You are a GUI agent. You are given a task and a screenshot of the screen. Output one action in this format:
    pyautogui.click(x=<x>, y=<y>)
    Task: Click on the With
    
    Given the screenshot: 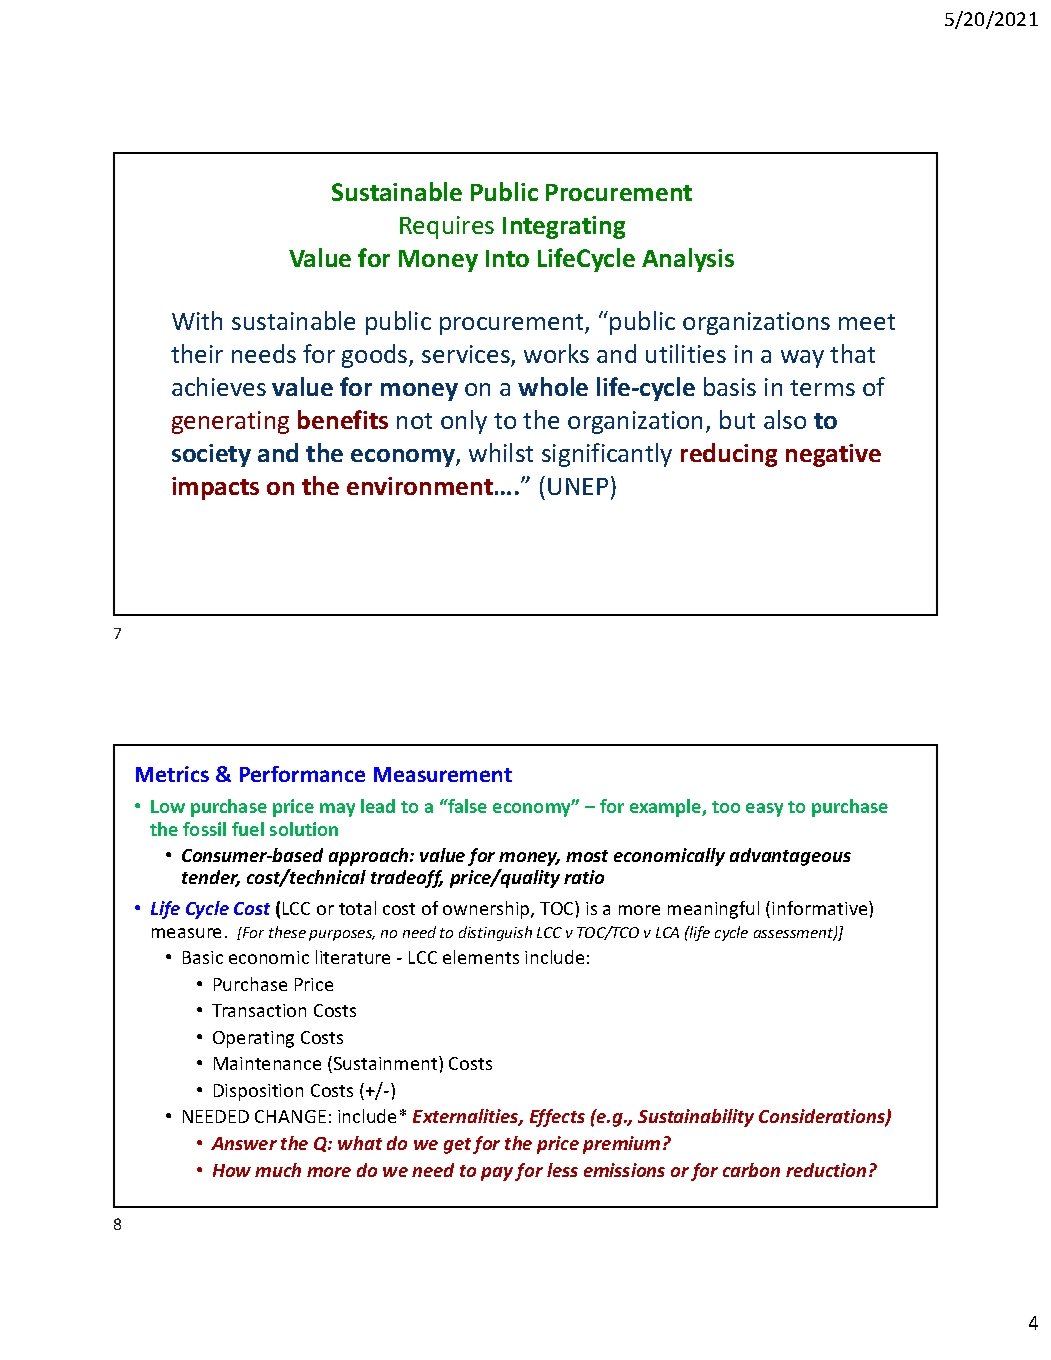 What is the action you would take?
    pyautogui.click(x=197, y=320)
